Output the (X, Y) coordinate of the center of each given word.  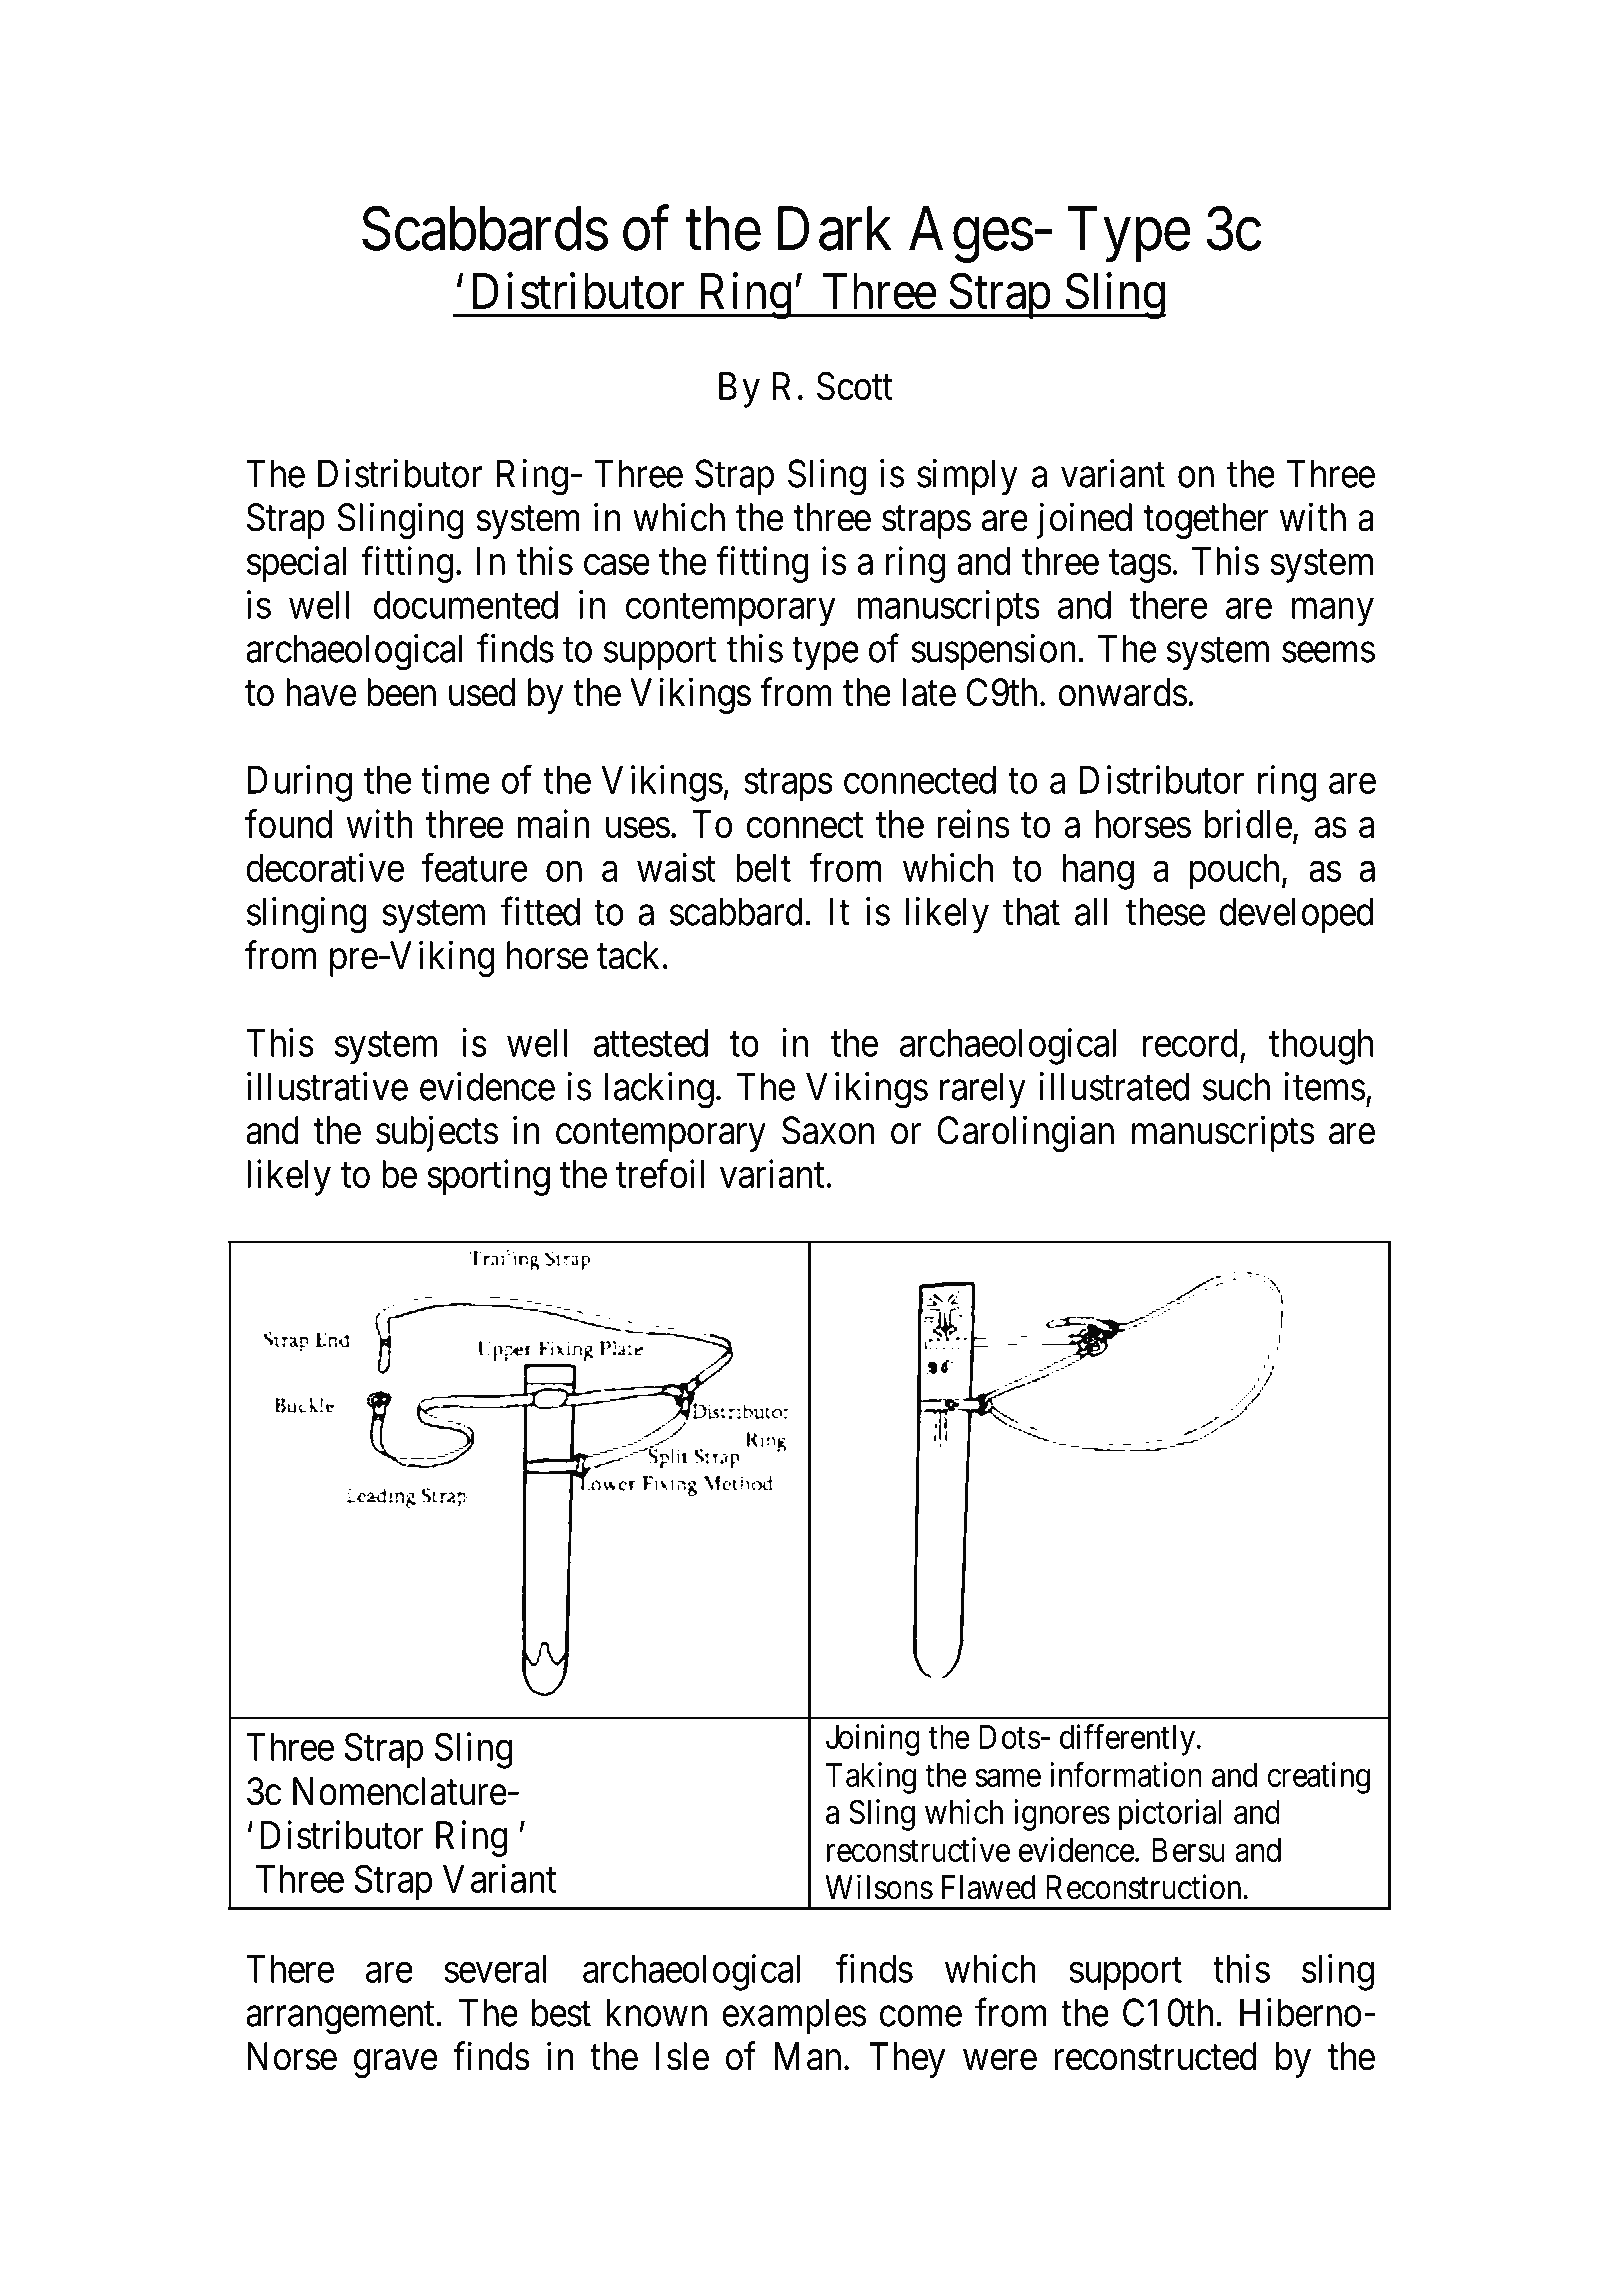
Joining (873, 1740)
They (907, 2060)
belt (763, 868)
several (495, 1969)
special (296, 564)
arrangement (340, 2018)
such (1236, 1086)
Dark (835, 229)
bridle (1248, 823)
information (1126, 1774)
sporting (488, 1177)
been (401, 692)
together (1206, 521)
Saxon (828, 1130)
